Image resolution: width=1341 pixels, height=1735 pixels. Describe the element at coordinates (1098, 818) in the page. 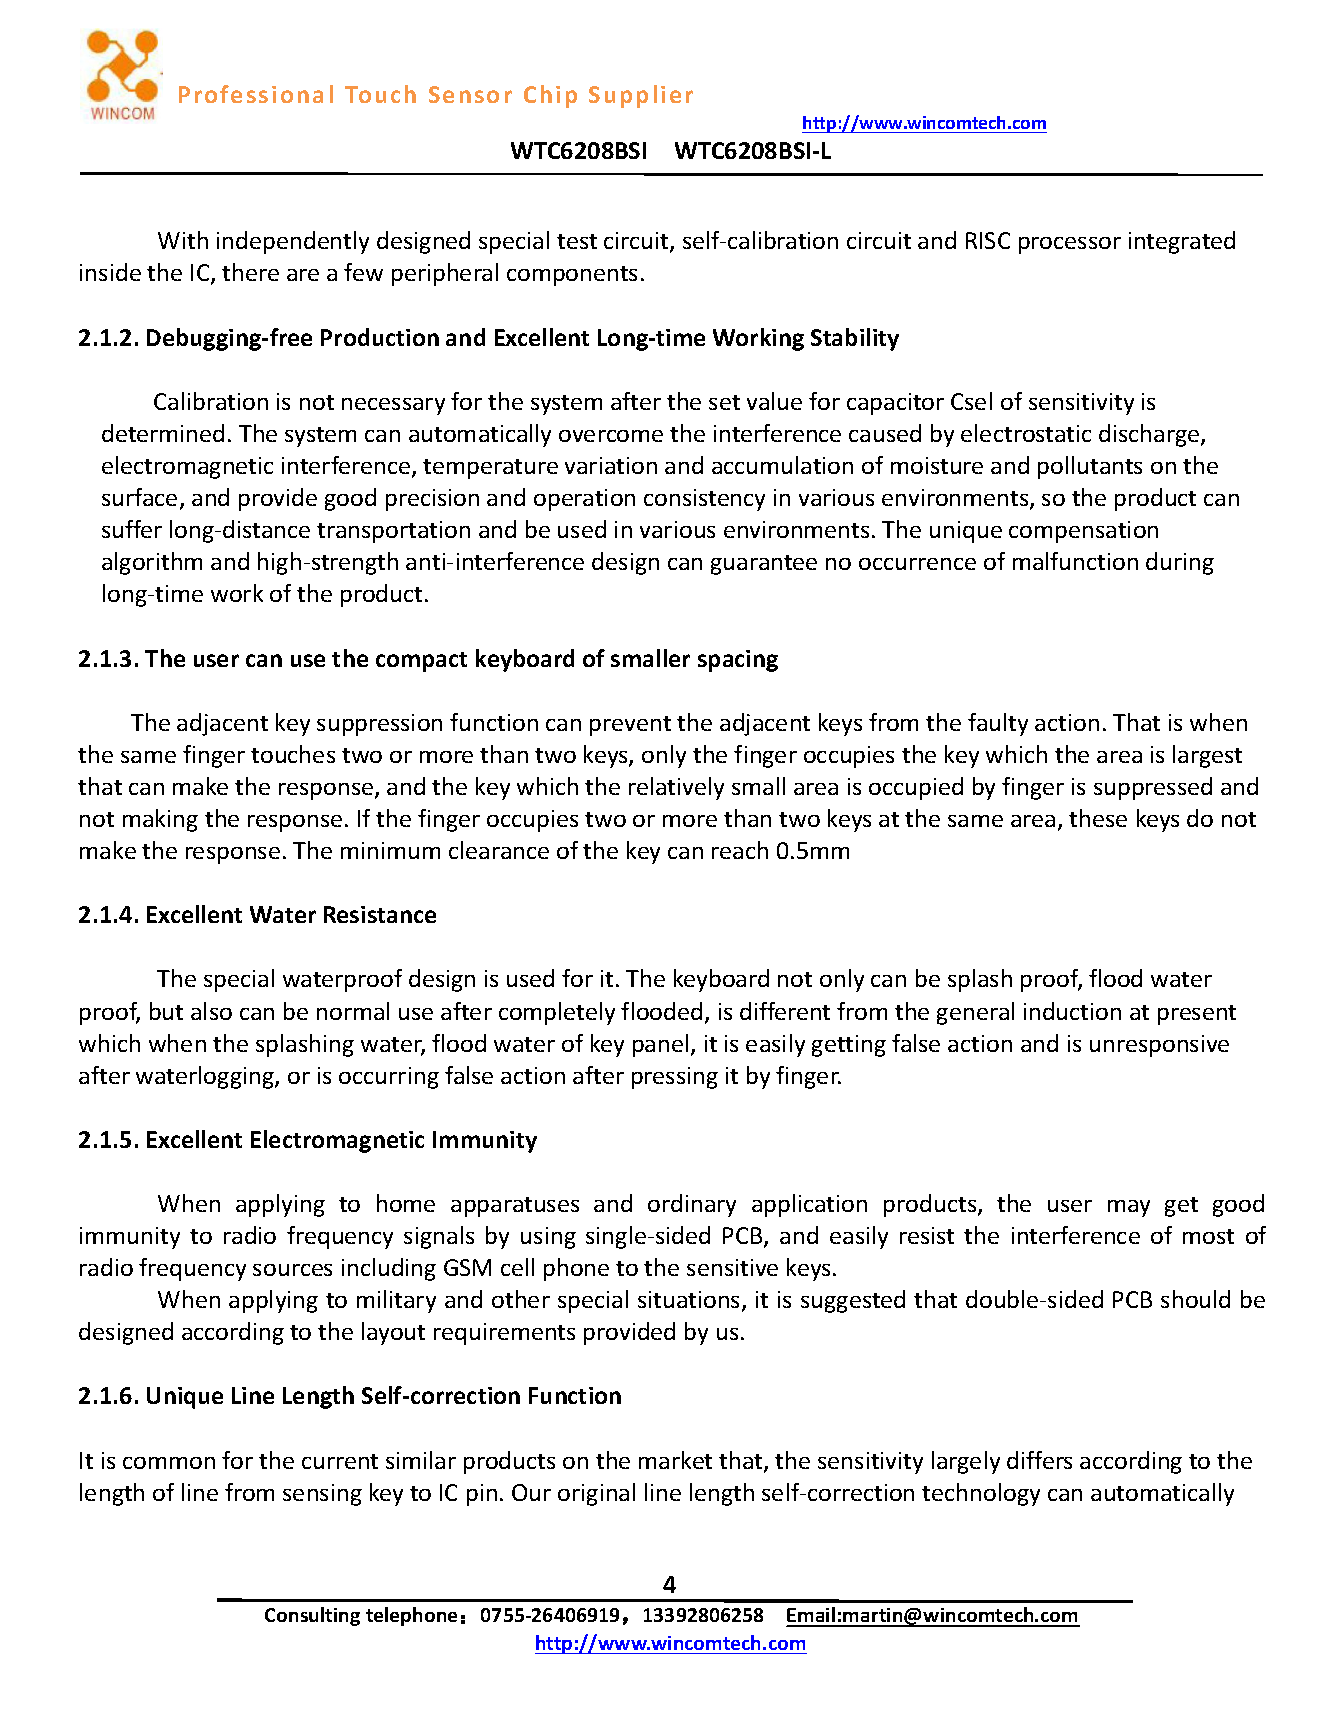

I see `these` at that location.
